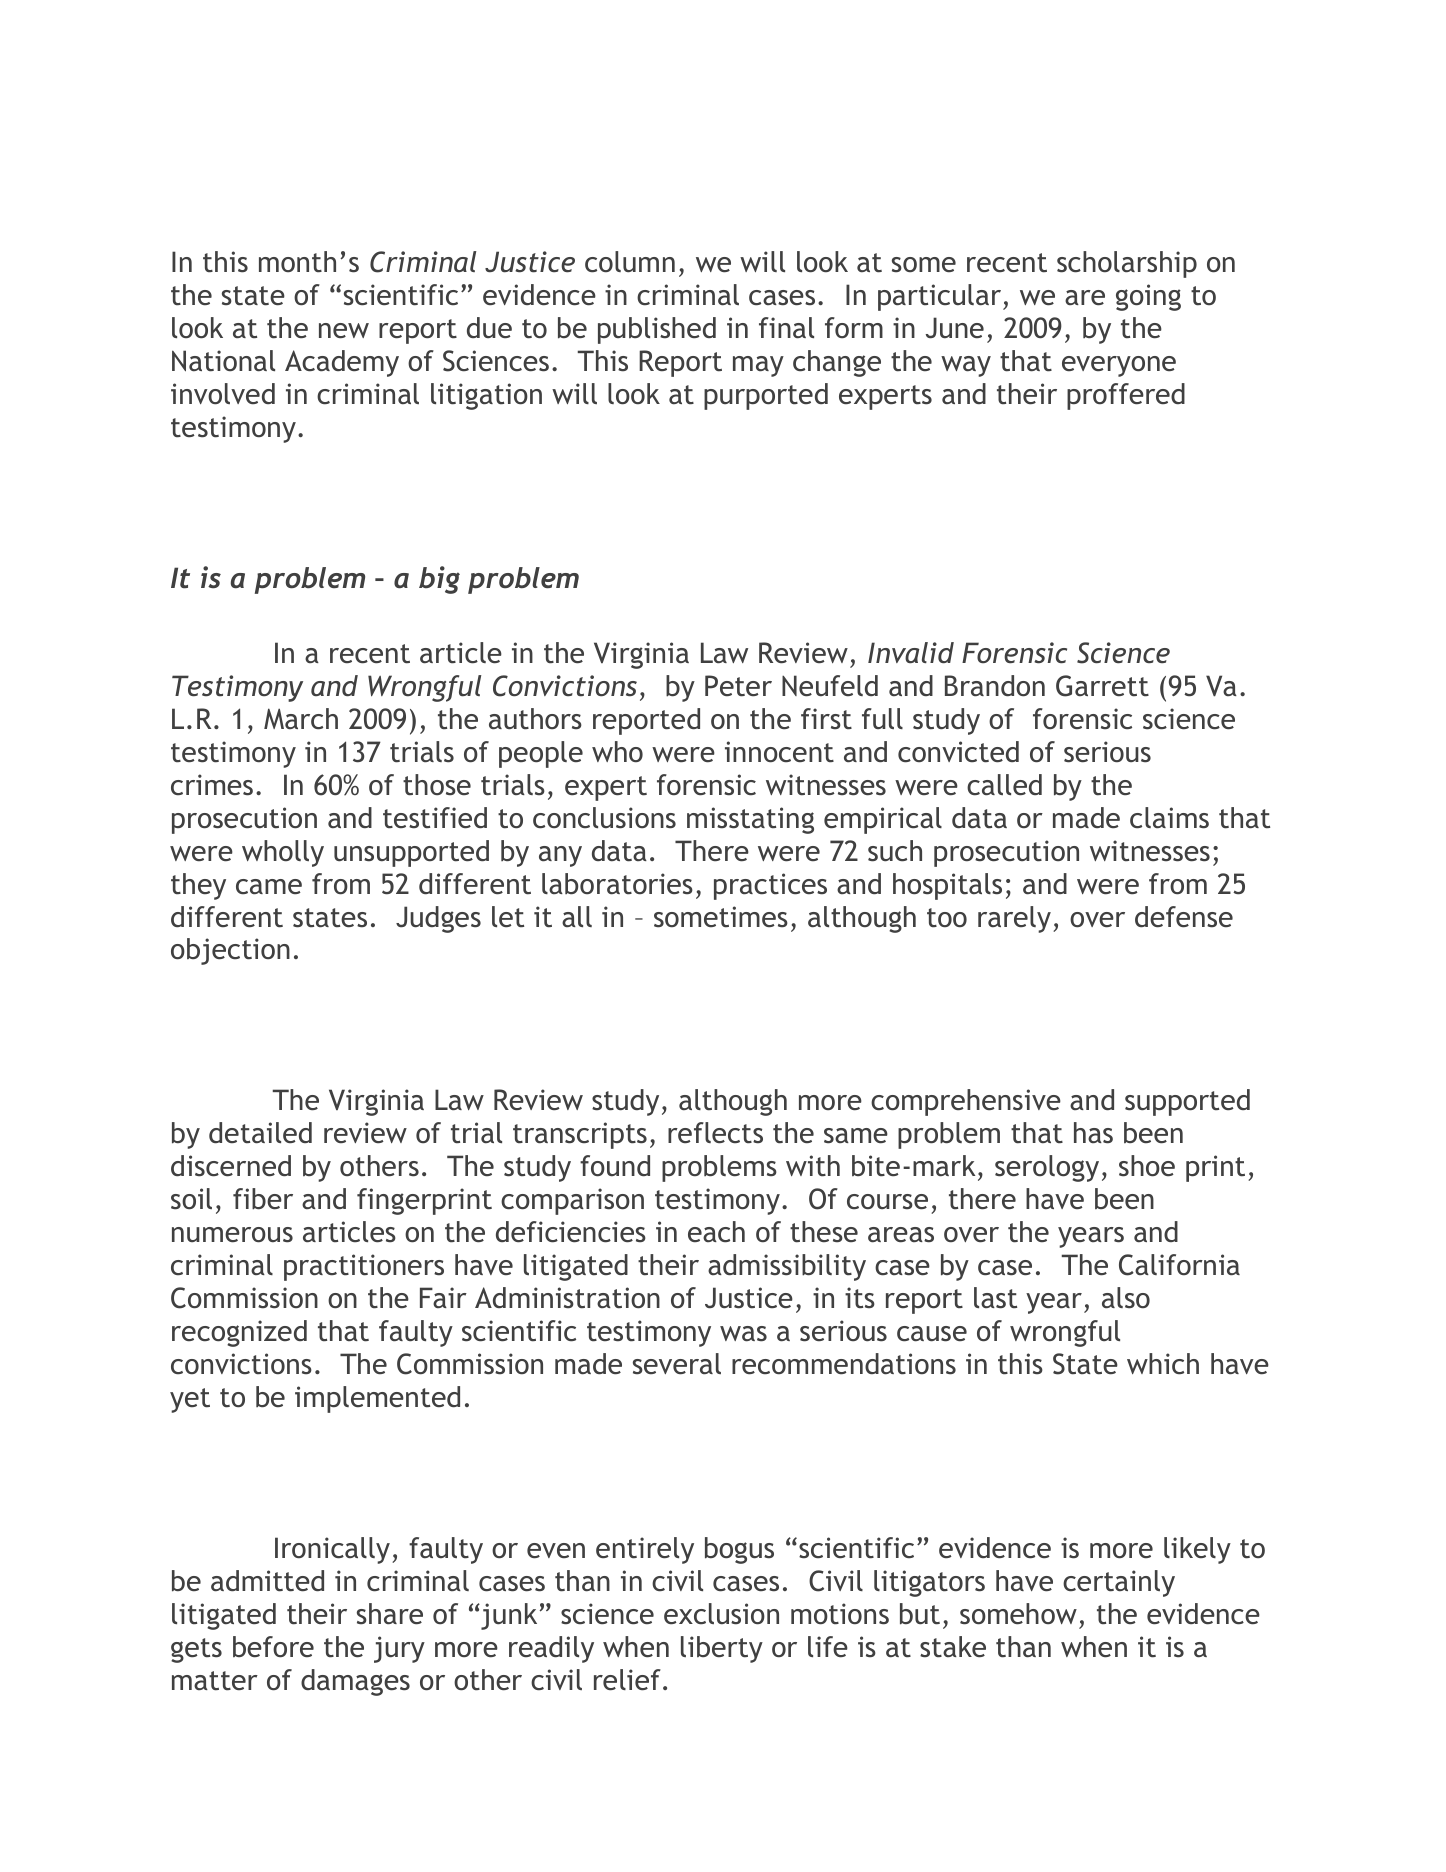 This page has width=1446, height=1872. Describe the element at coordinates (722, 1649) in the page. I see `liberty` at that location.
